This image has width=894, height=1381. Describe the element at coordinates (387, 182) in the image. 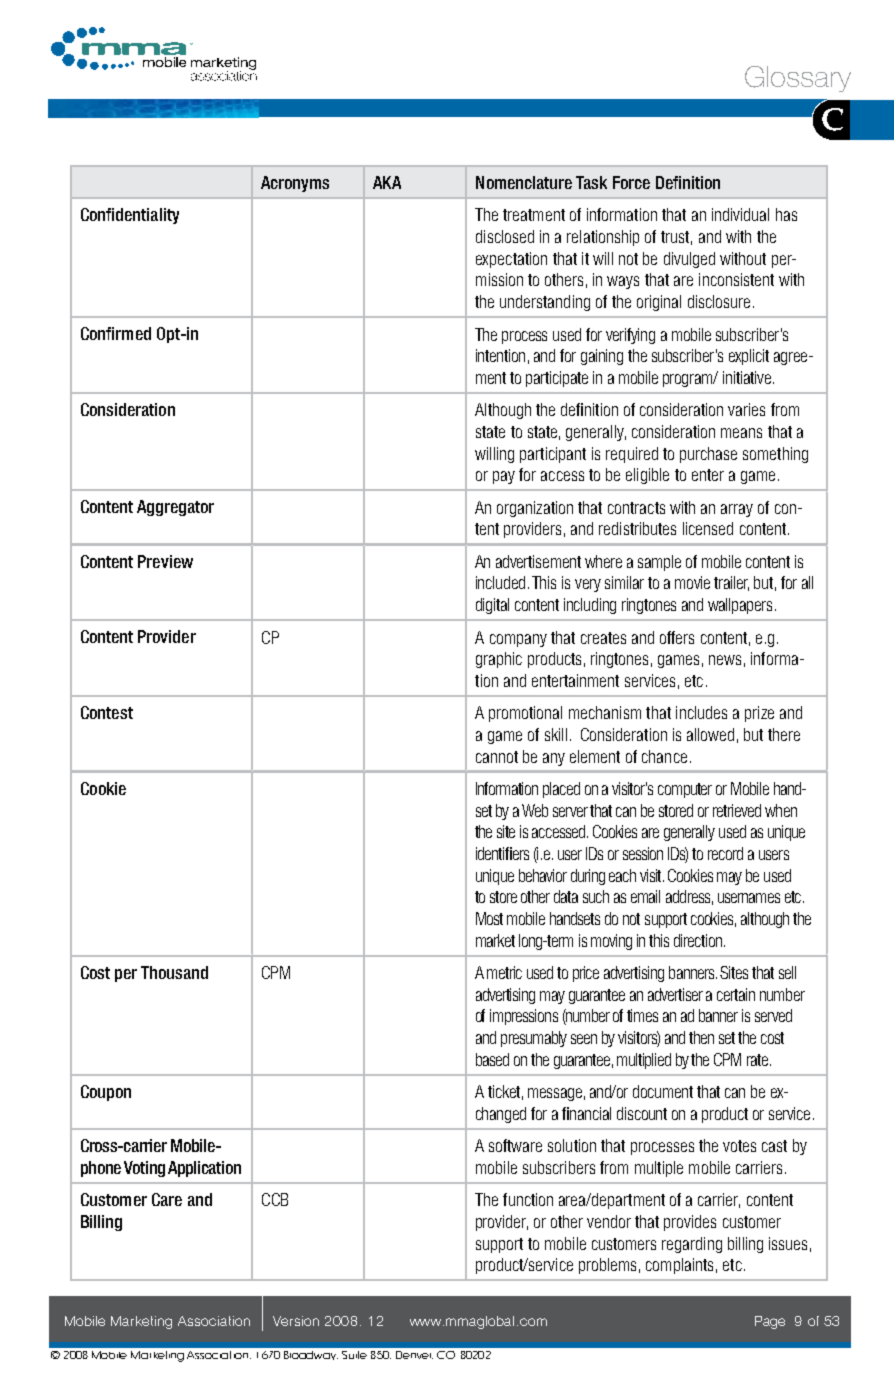

I see `AKA` at that location.
